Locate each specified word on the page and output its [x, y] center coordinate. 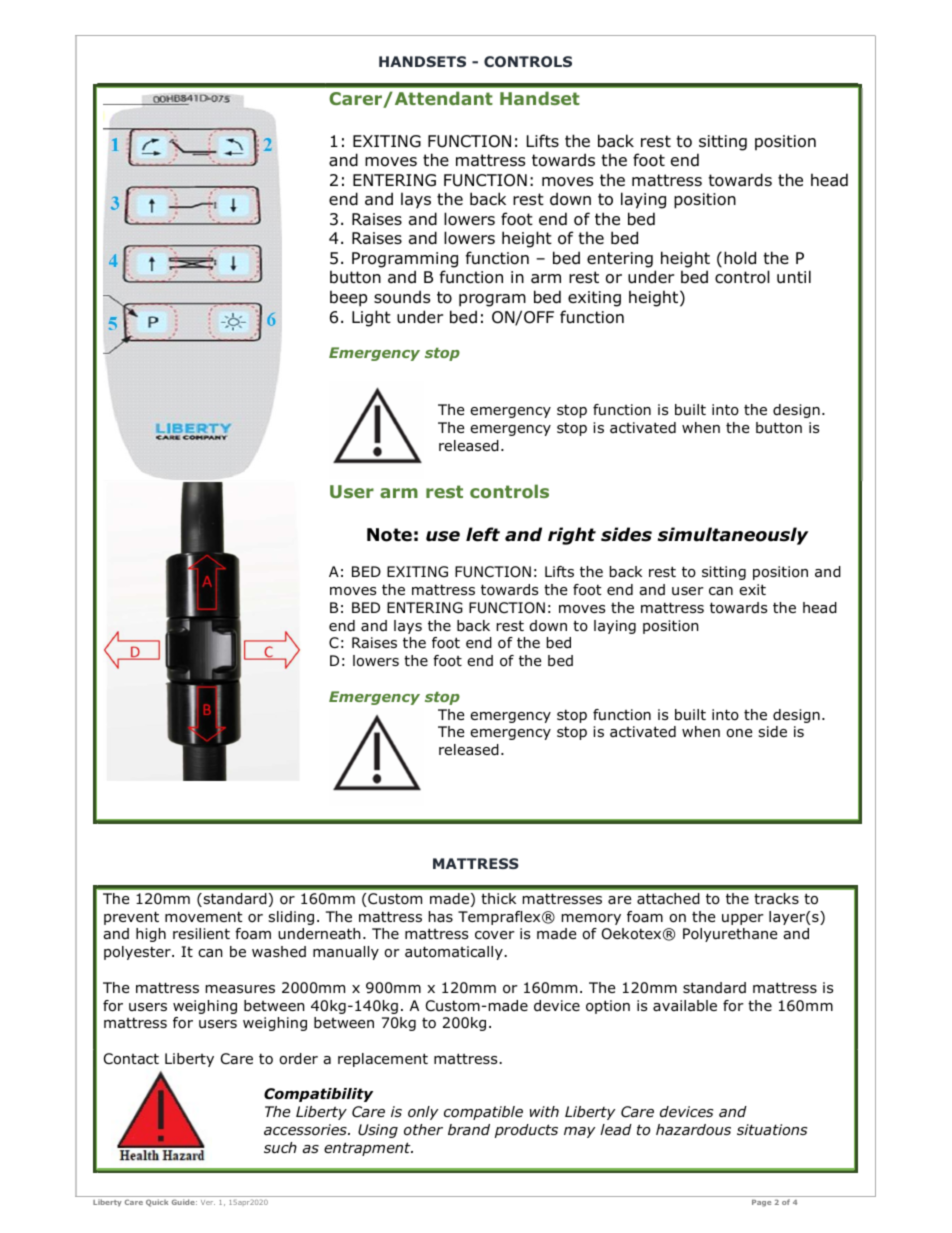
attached [668, 899]
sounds [402, 297]
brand [469, 1130]
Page [761, 1203]
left [483, 534]
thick [498, 898]
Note [389, 535]
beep [348, 298]
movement [203, 917]
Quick [157, 1203]
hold [740, 258]
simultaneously [733, 536]
